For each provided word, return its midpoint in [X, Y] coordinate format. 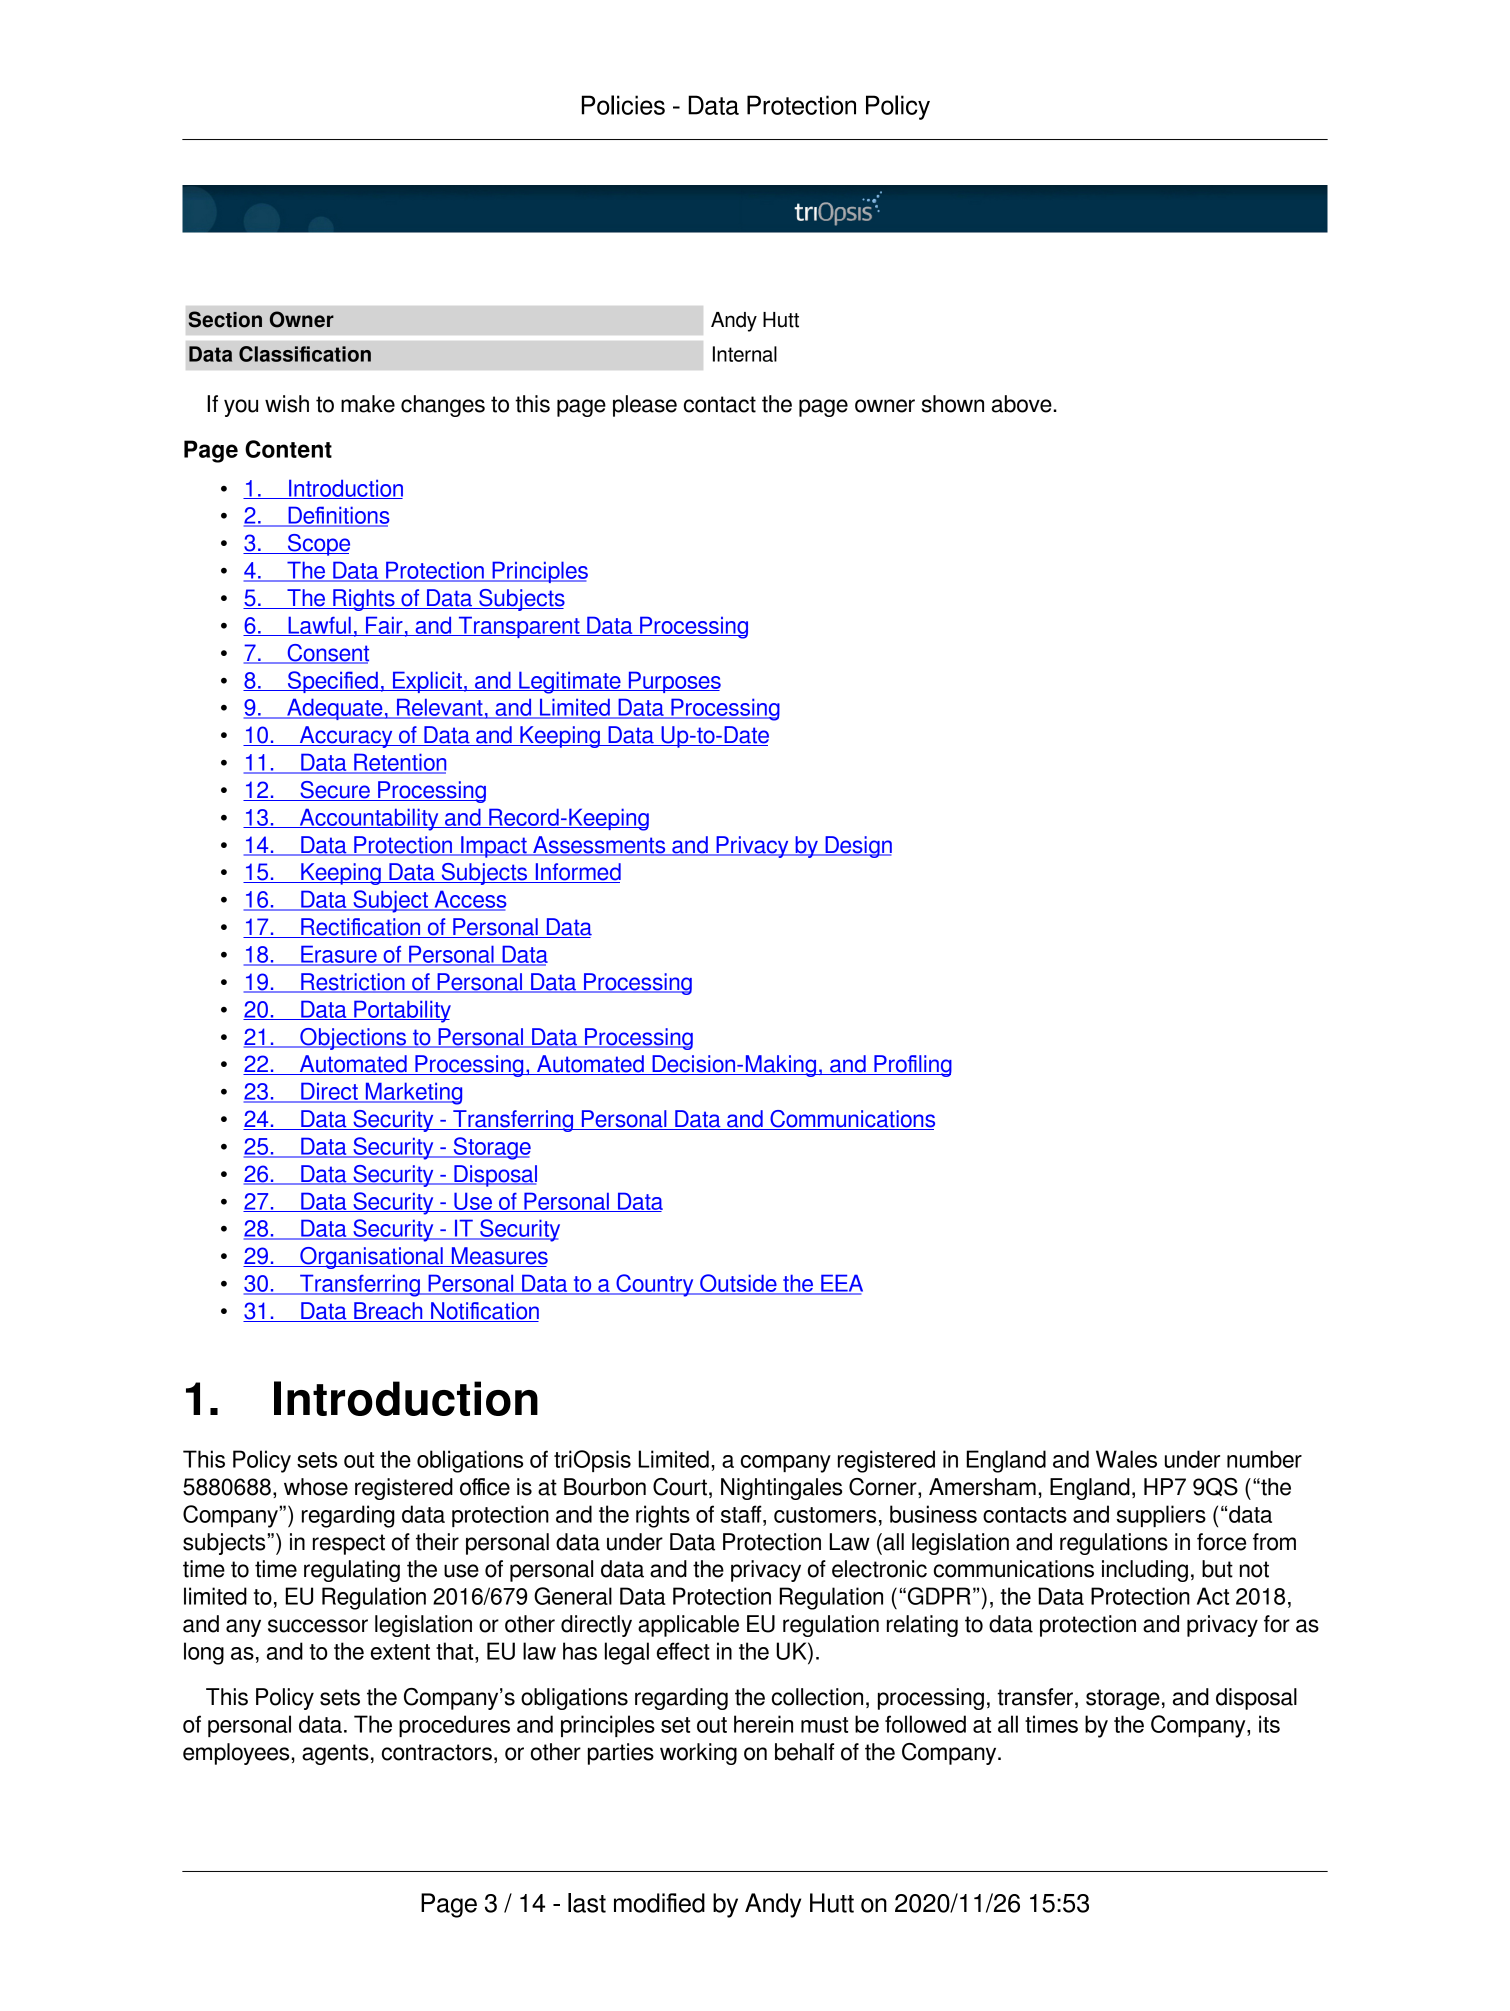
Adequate [335, 709]
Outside [738, 1284]
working [698, 1754]
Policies [623, 105]
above [1023, 404]
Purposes [673, 682]
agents [335, 1754]
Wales [1126, 1459]
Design [857, 847]
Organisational [371, 1258]
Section [225, 319]
